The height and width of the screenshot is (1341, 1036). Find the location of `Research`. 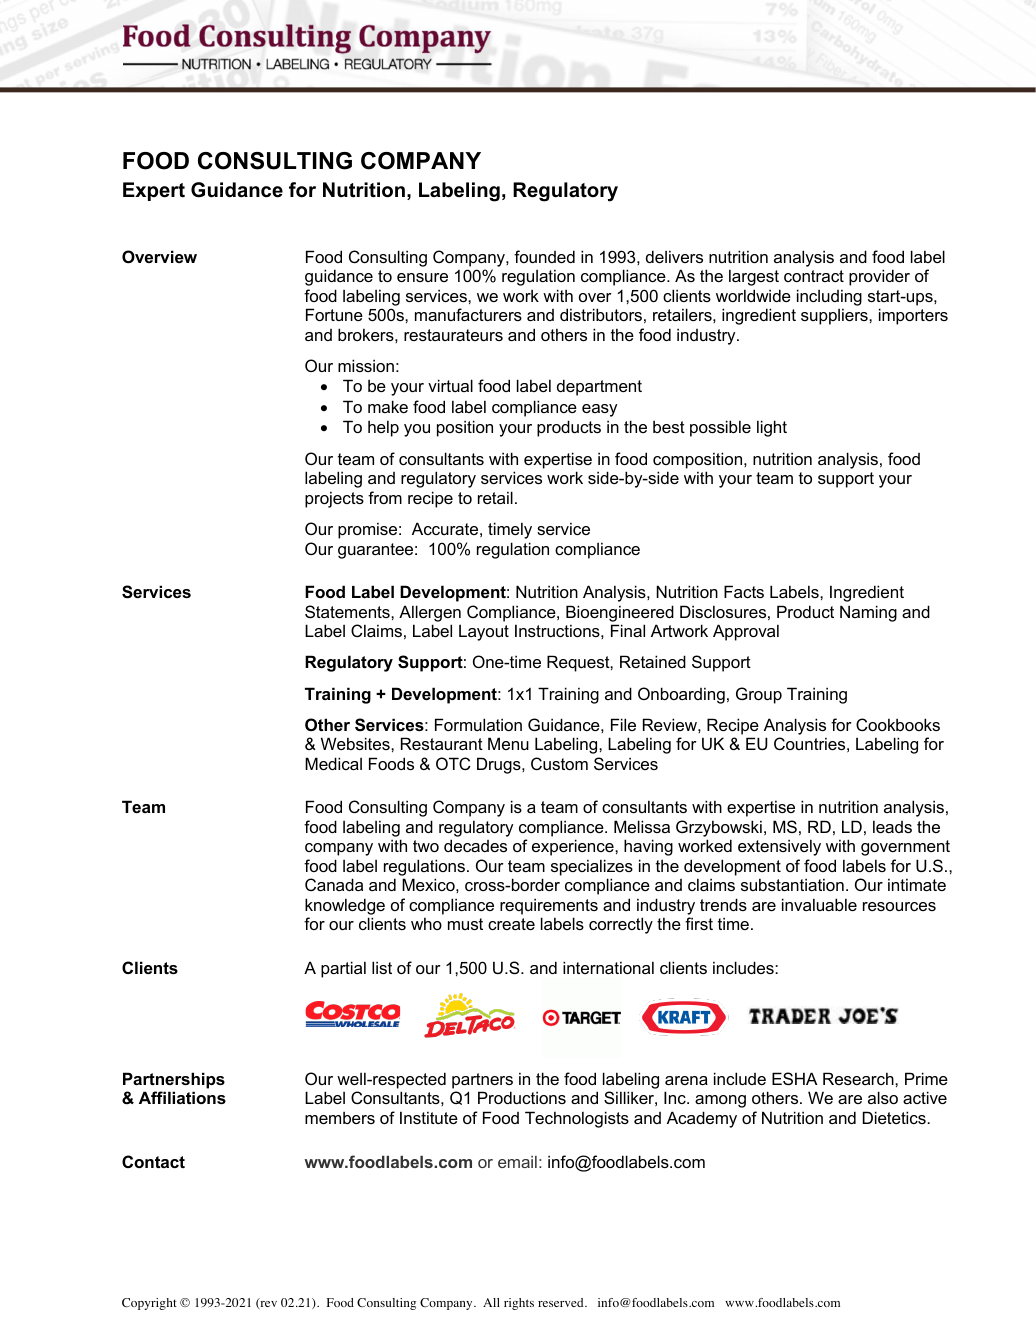

Research is located at coordinates (859, 1078).
